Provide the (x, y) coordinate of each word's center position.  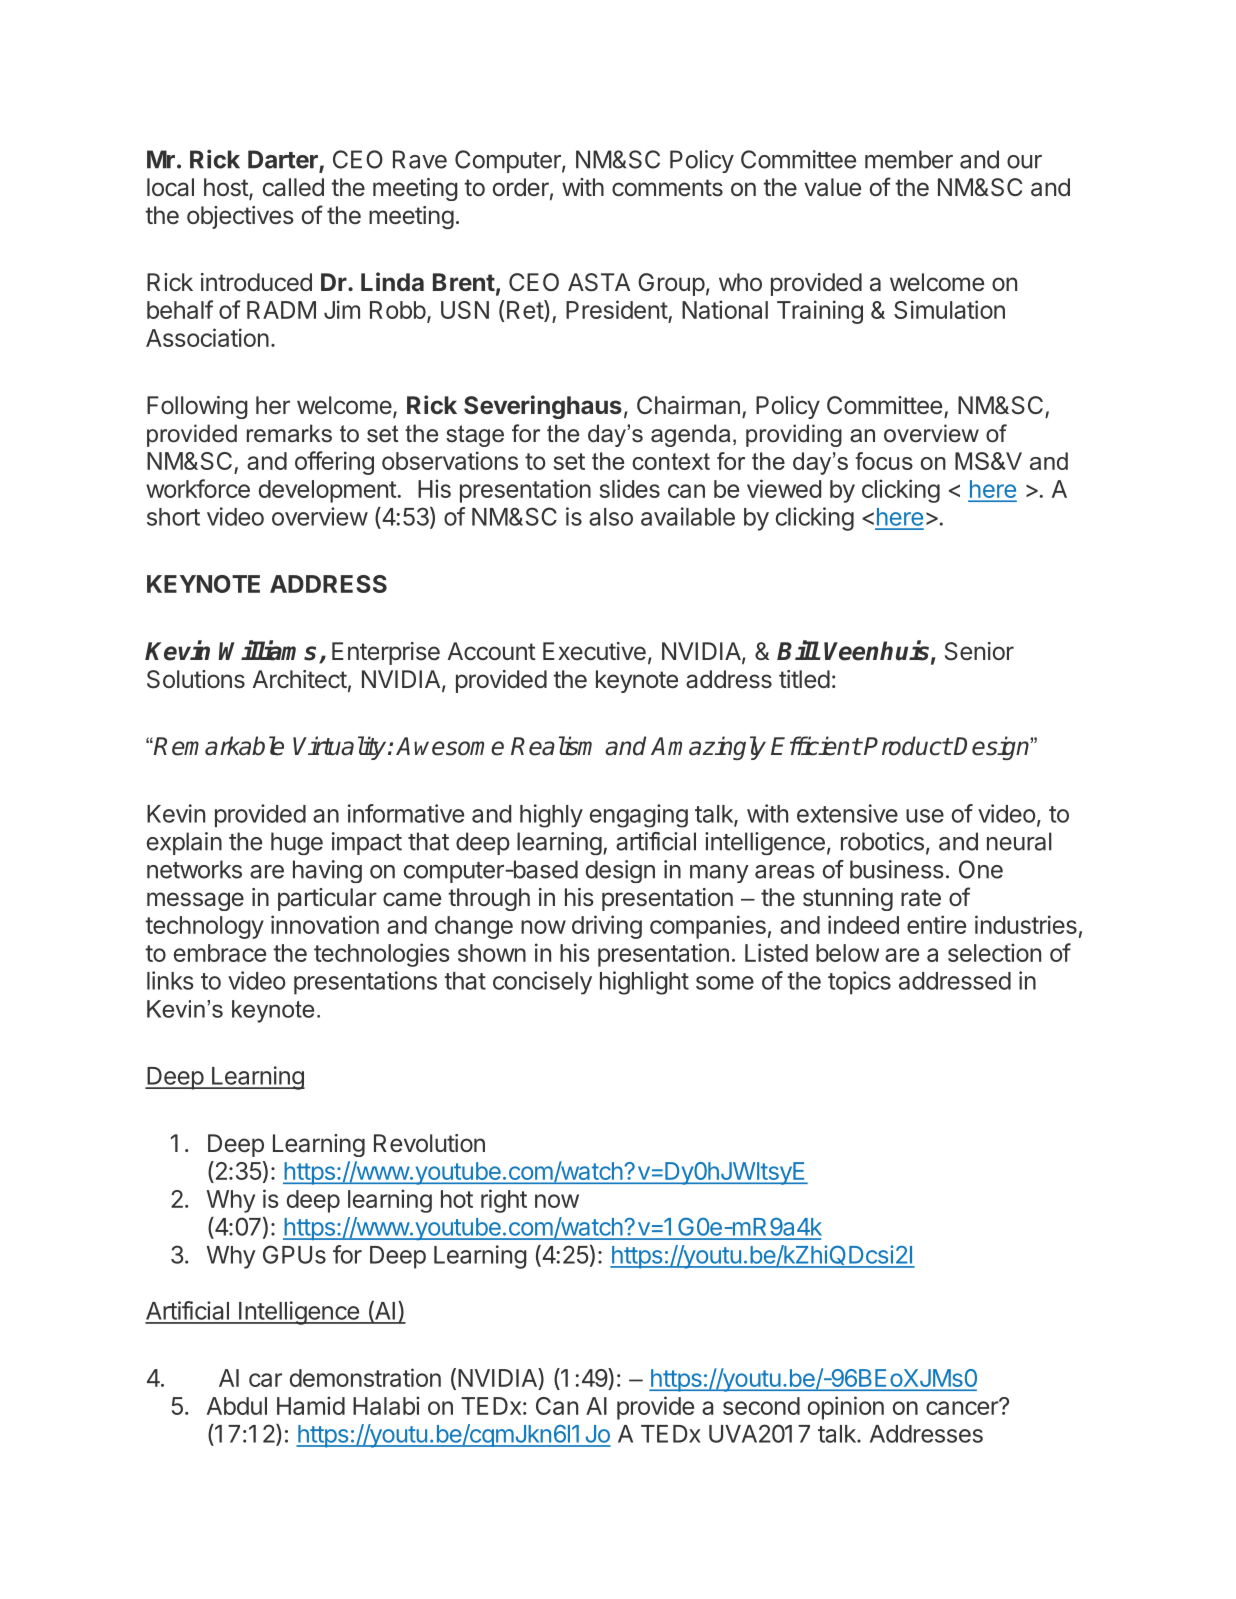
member (909, 159)
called (293, 187)
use (925, 816)
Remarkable (218, 746)
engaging (639, 816)
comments (667, 188)
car (265, 1380)
